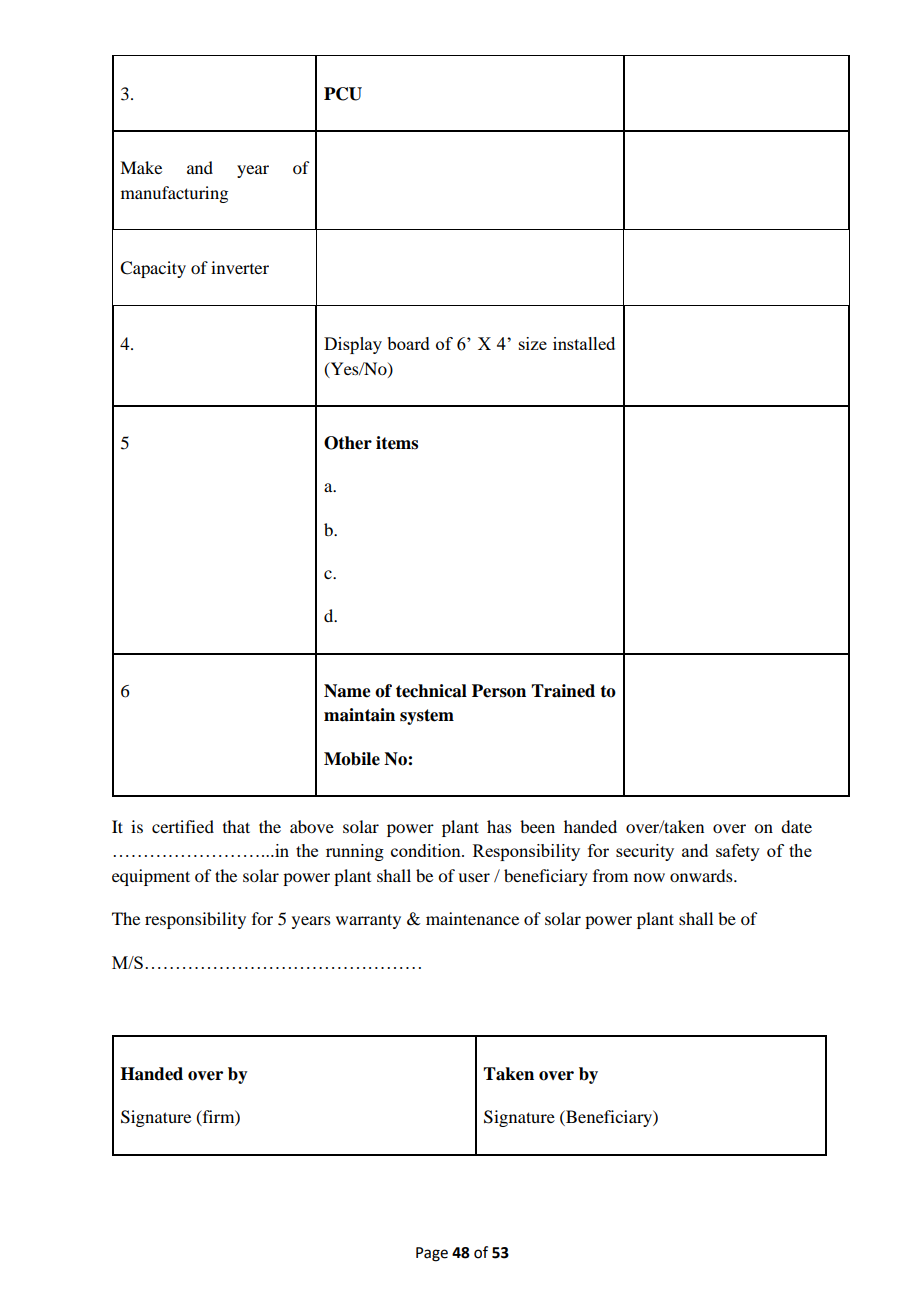  What do you see at coordinates (474, 877) in the page?
I see `user` at bounding box center [474, 877].
